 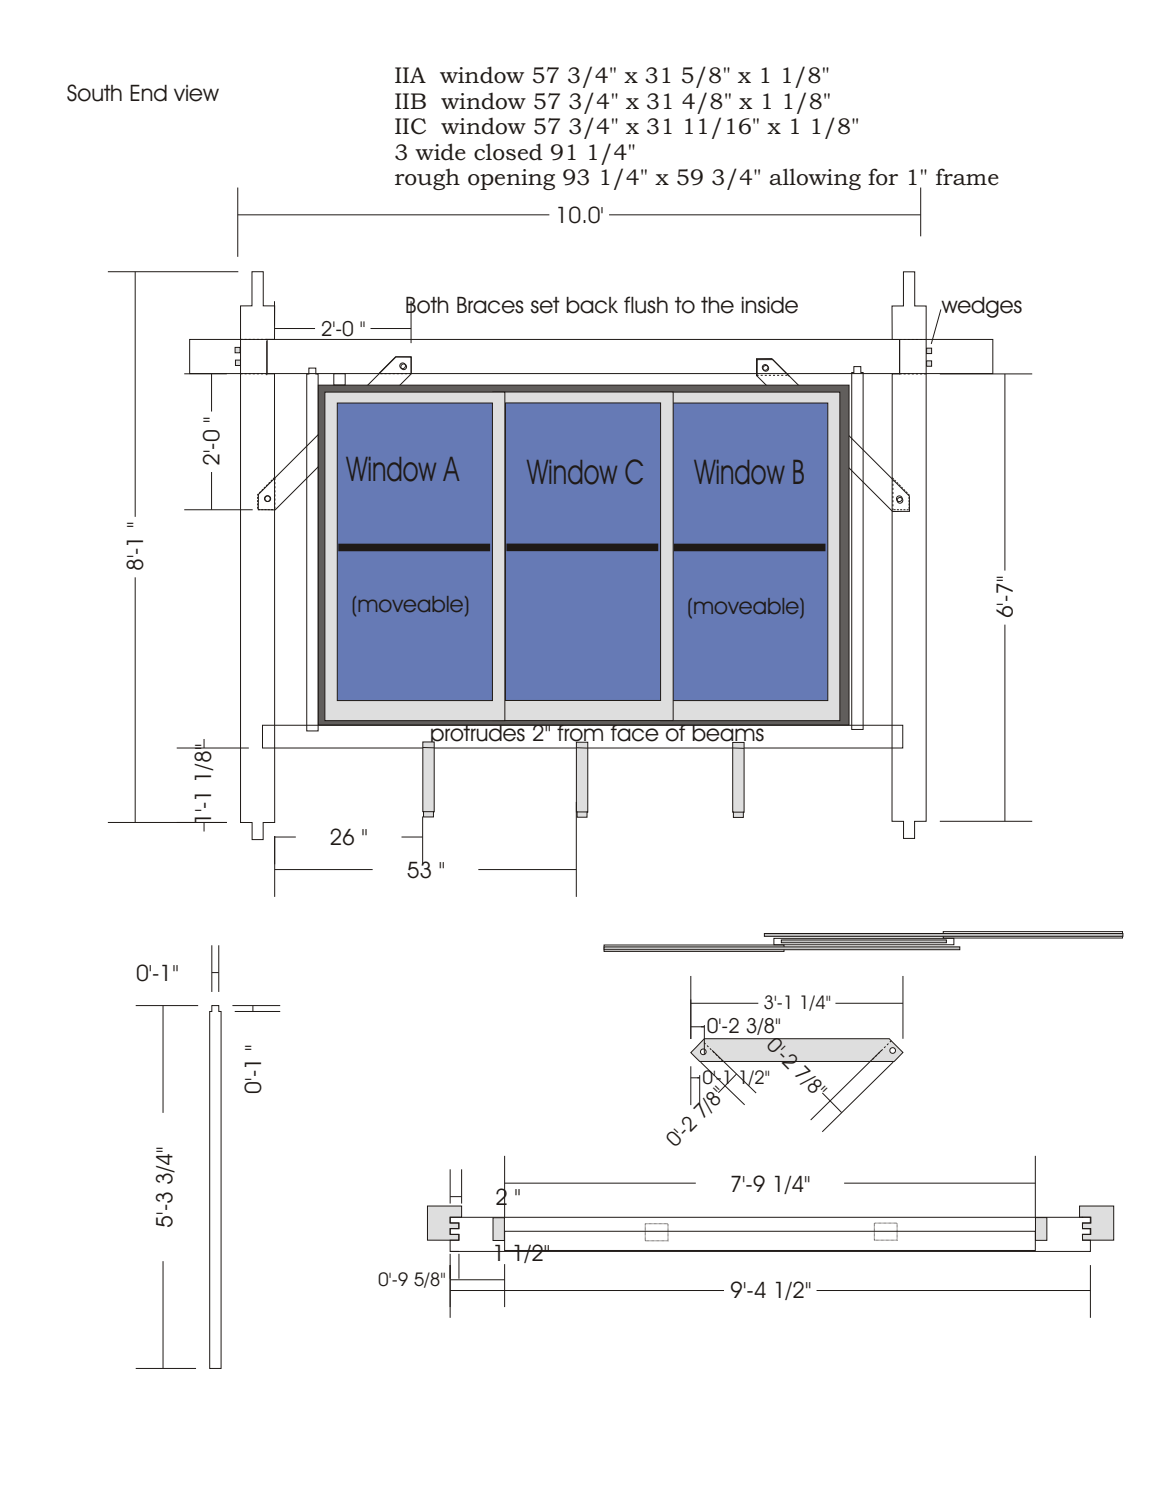 I want to click on opening, so click(x=511, y=179).
